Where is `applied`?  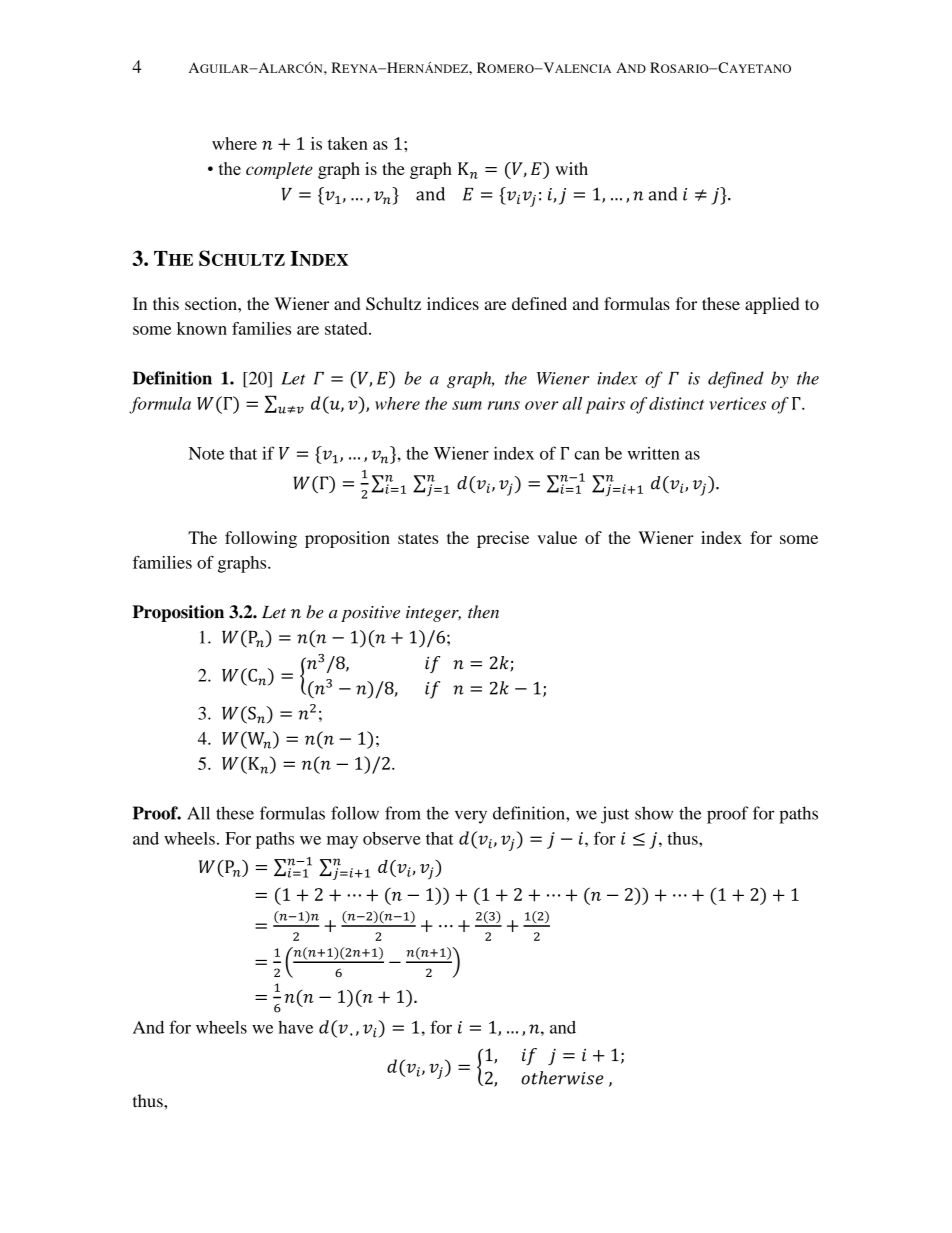 applied is located at coordinates (772, 305).
